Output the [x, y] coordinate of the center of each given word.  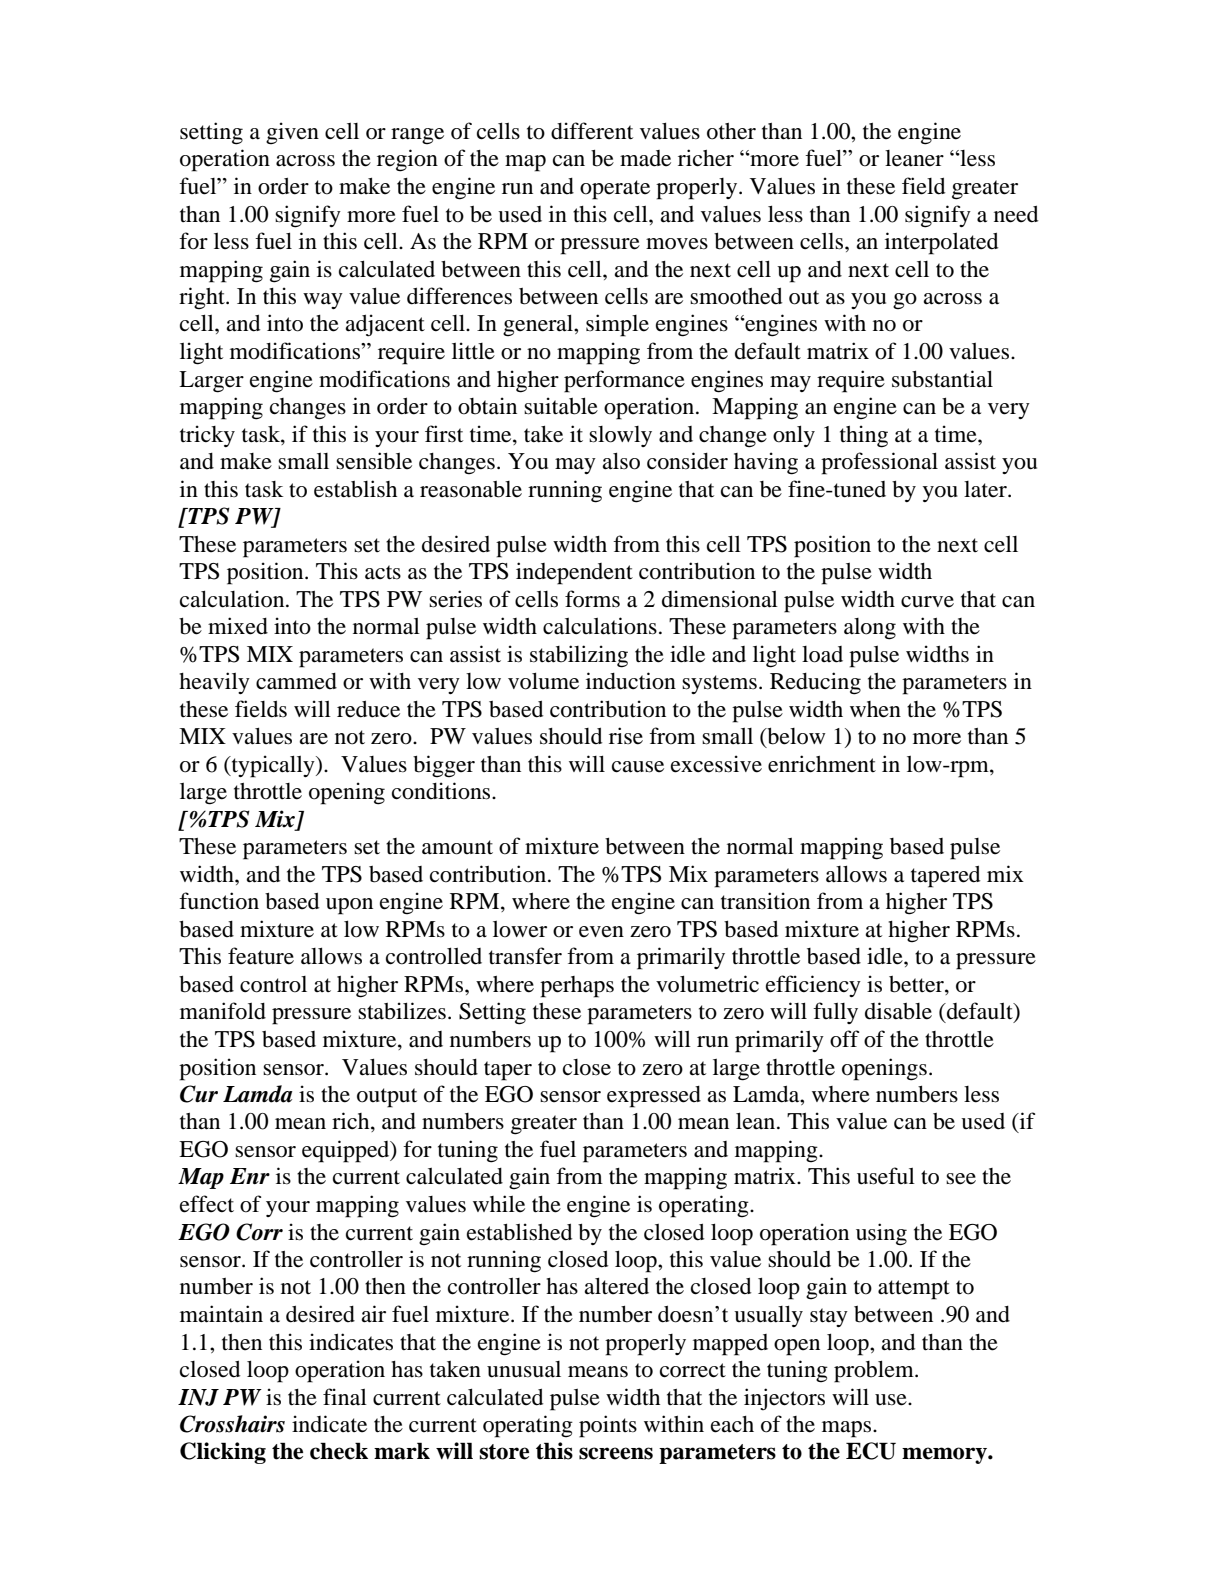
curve [927, 602]
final [345, 1396]
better [917, 985]
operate [615, 190]
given [292, 133]
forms [592, 599]
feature [261, 956]
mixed [238, 626]
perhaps [577, 987]
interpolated [941, 243]
